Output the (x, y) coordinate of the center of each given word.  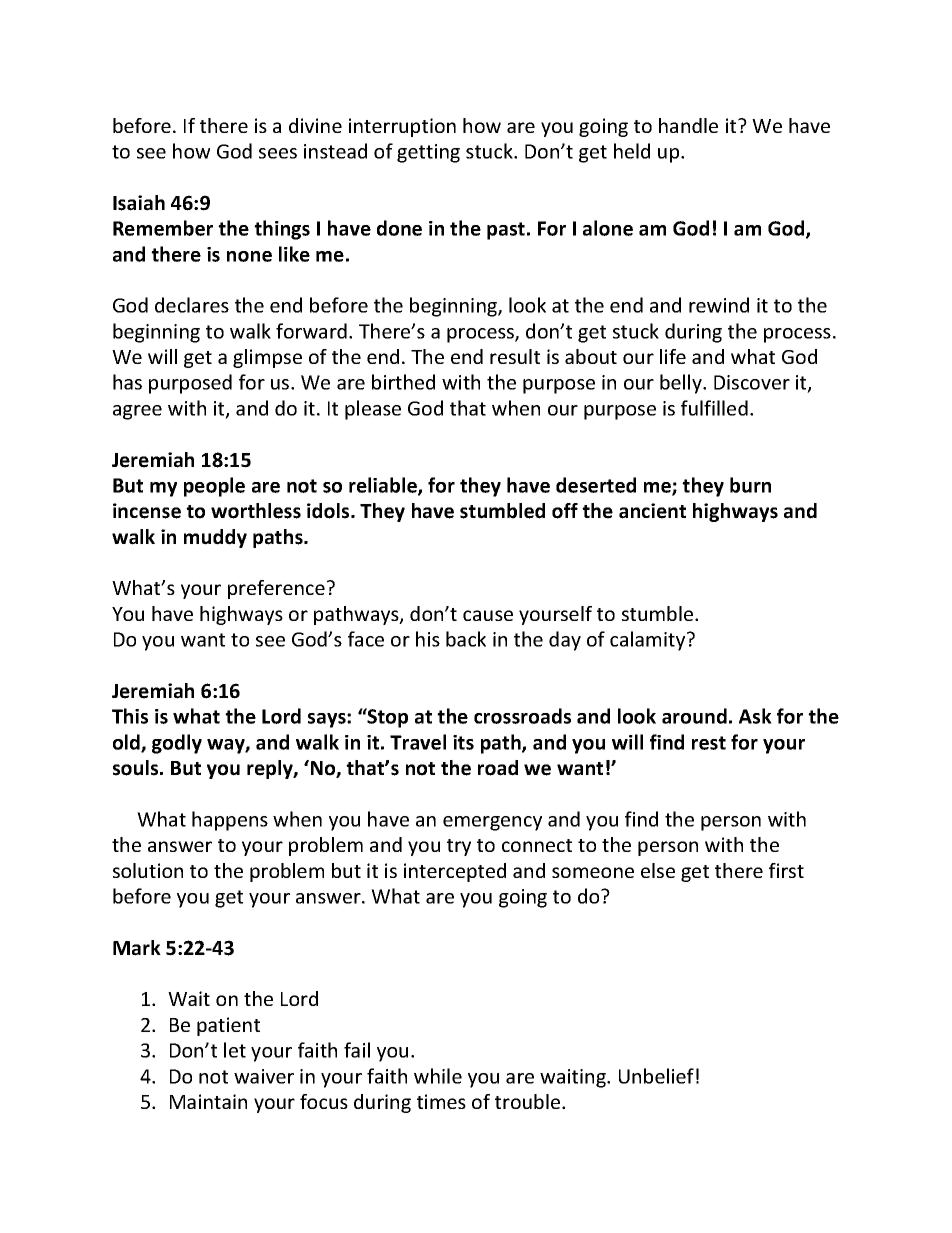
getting (428, 153)
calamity (647, 641)
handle (688, 125)
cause (488, 615)
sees (278, 153)
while (438, 1076)
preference (276, 589)
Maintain (208, 1101)
